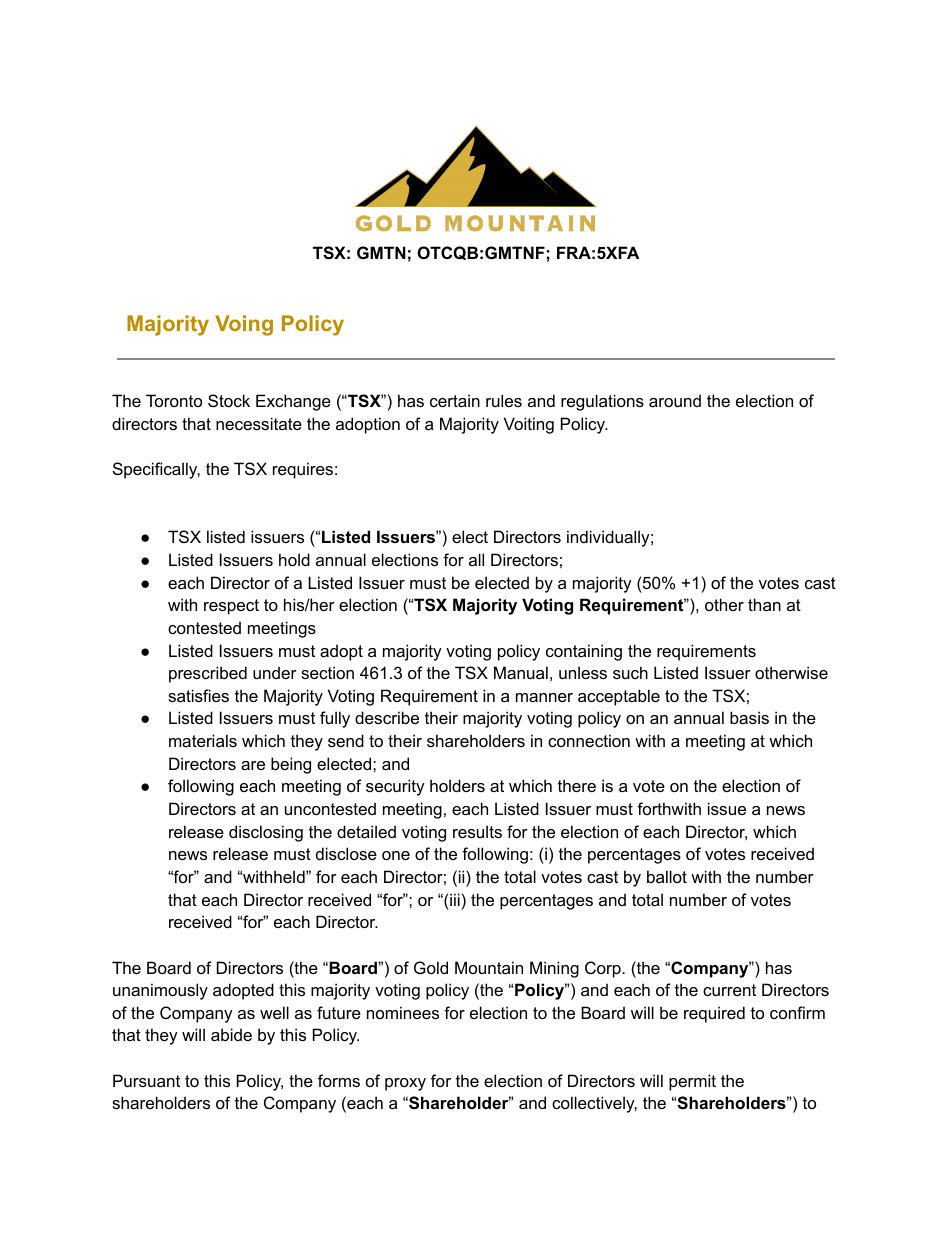 The width and height of the screenshot is (952, 1233). Describe the element at coordinates (146, 1080) in the screenshot. I see `Pursuant` at that location.
